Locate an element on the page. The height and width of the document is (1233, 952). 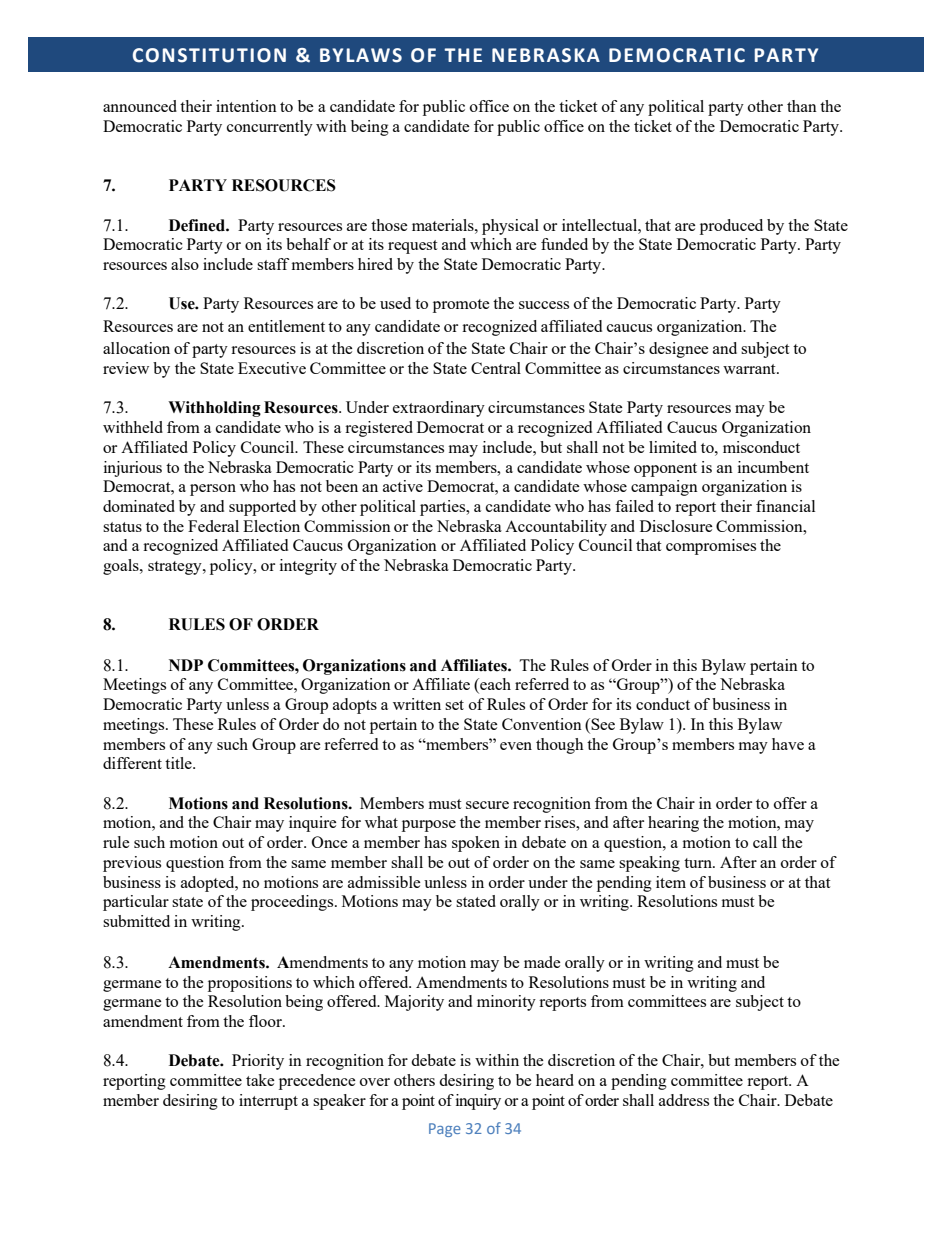
inquiry is located at coordinates (478, 1102).
